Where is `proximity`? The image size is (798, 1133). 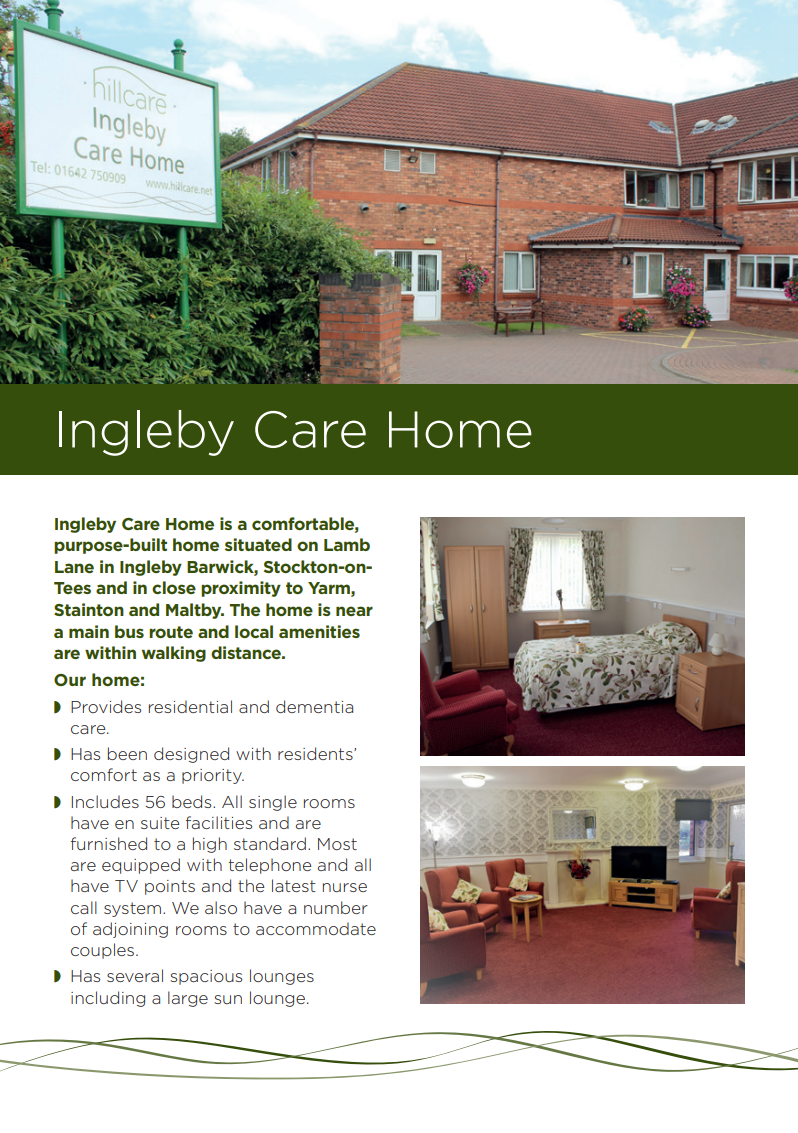 proximity is located at coordinates (241, 589).
